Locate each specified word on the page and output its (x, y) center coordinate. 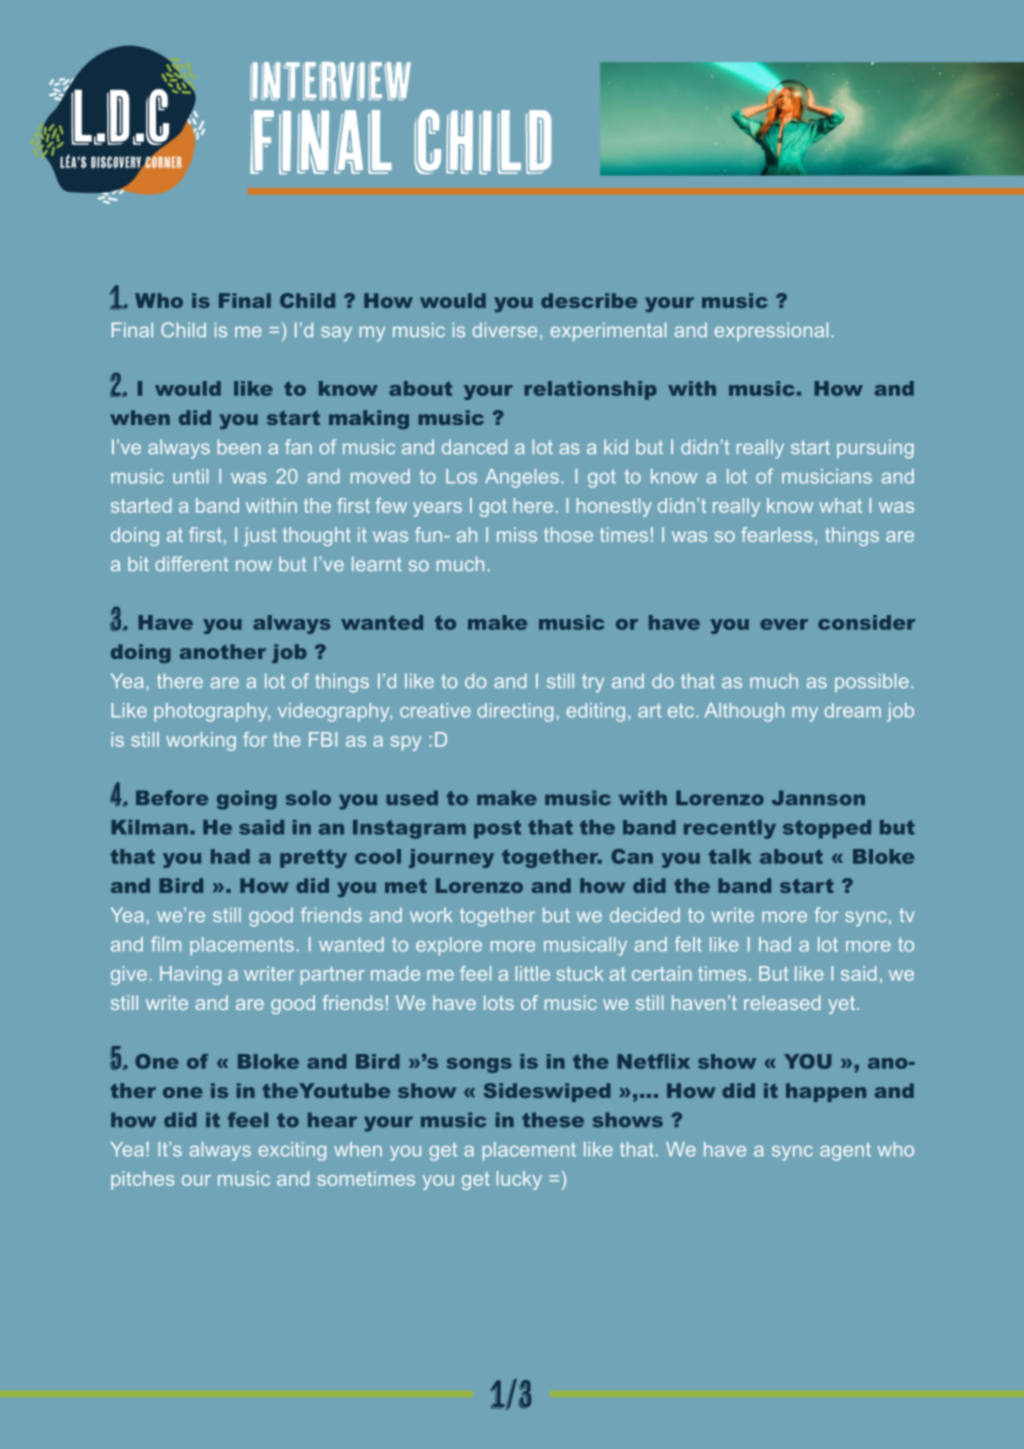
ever (784, 624)
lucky (519, 1180)
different (191, 563)
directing (515, 712)
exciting (292, 1151)
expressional (771, 331)
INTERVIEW (330, 81)
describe (589, 300)
